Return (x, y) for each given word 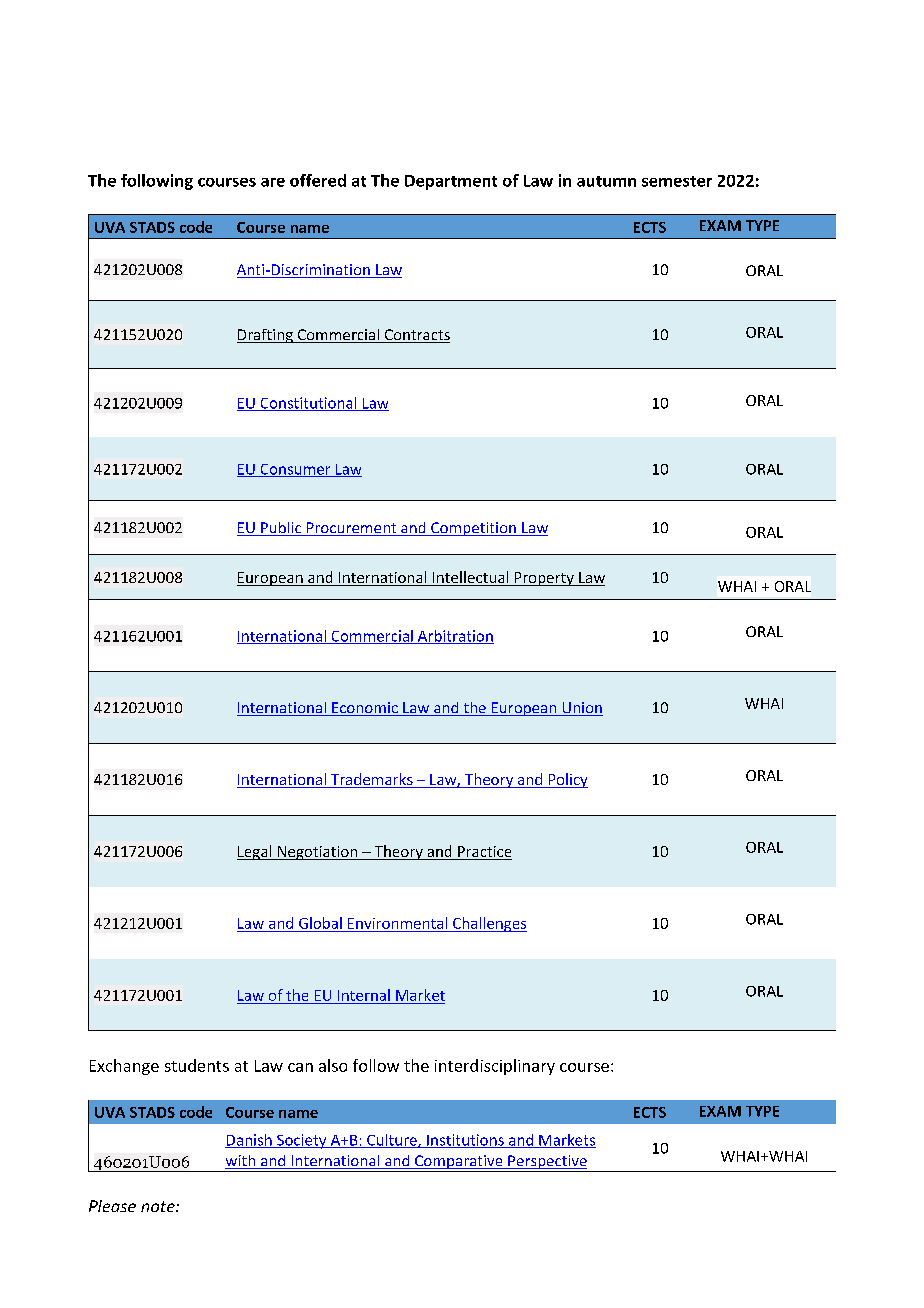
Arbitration (454, 637)
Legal (255, 852)
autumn (606, 181)
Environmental (397, 923)
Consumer (295, 470)
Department (451, 182)
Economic (365, 709)
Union (581, 709)
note (159, 1206)
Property (544, 579)
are (273, 182)
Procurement (351, 529)
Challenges (489, 924)
